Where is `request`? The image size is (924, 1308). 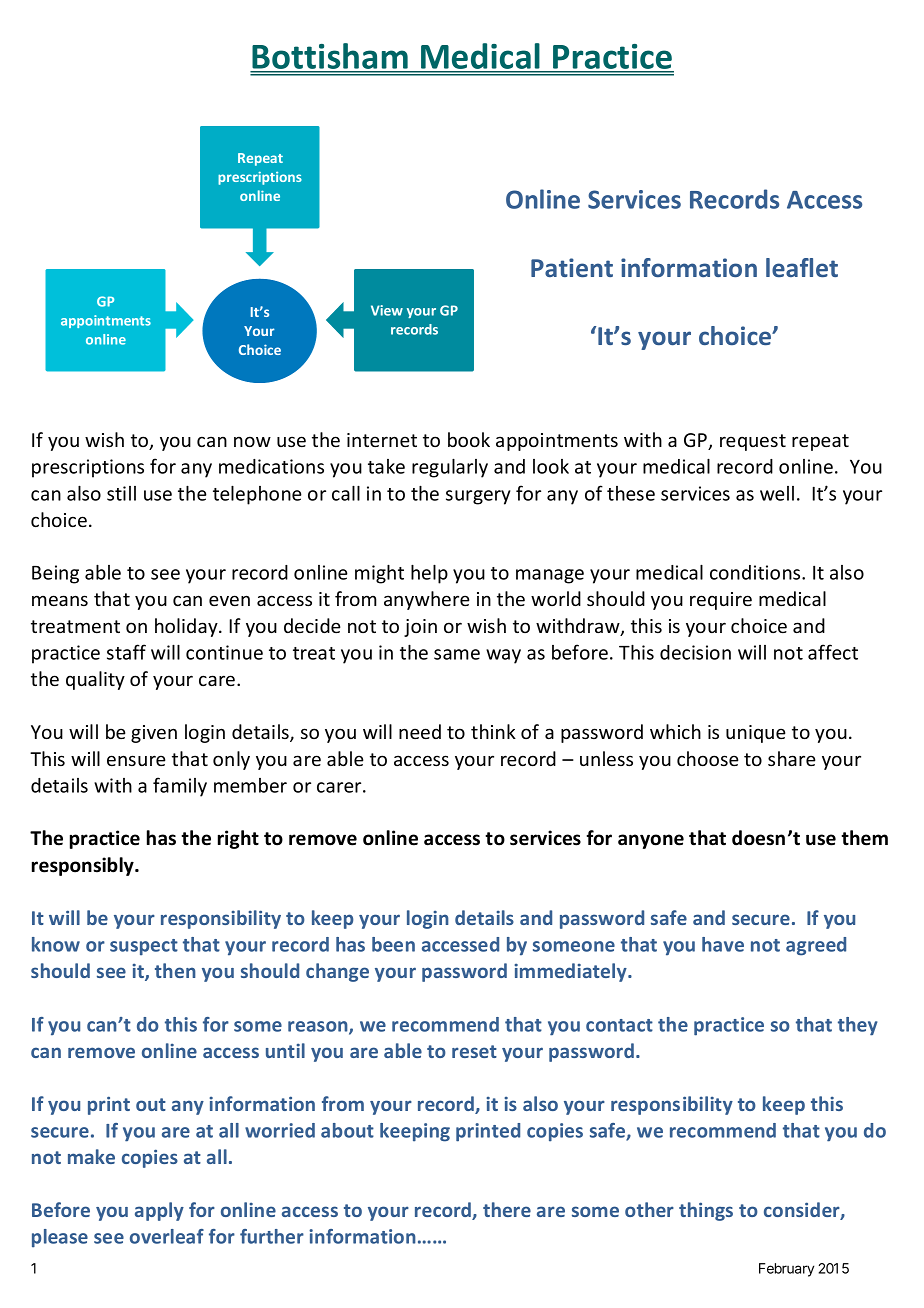
request is located at coordinates (753, 442).
